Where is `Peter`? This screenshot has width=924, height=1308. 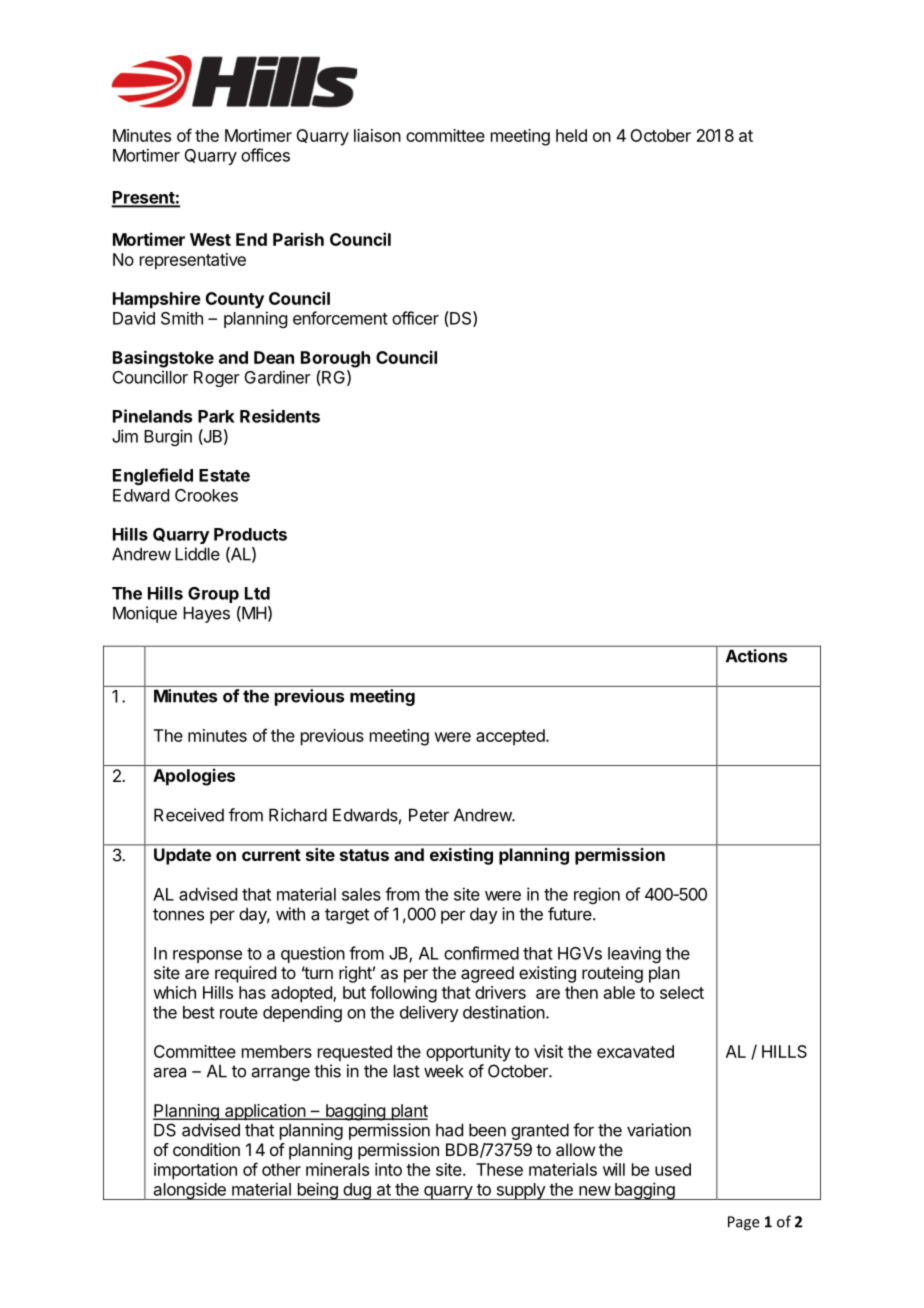 Peter is located at coordinates (429, 815).
